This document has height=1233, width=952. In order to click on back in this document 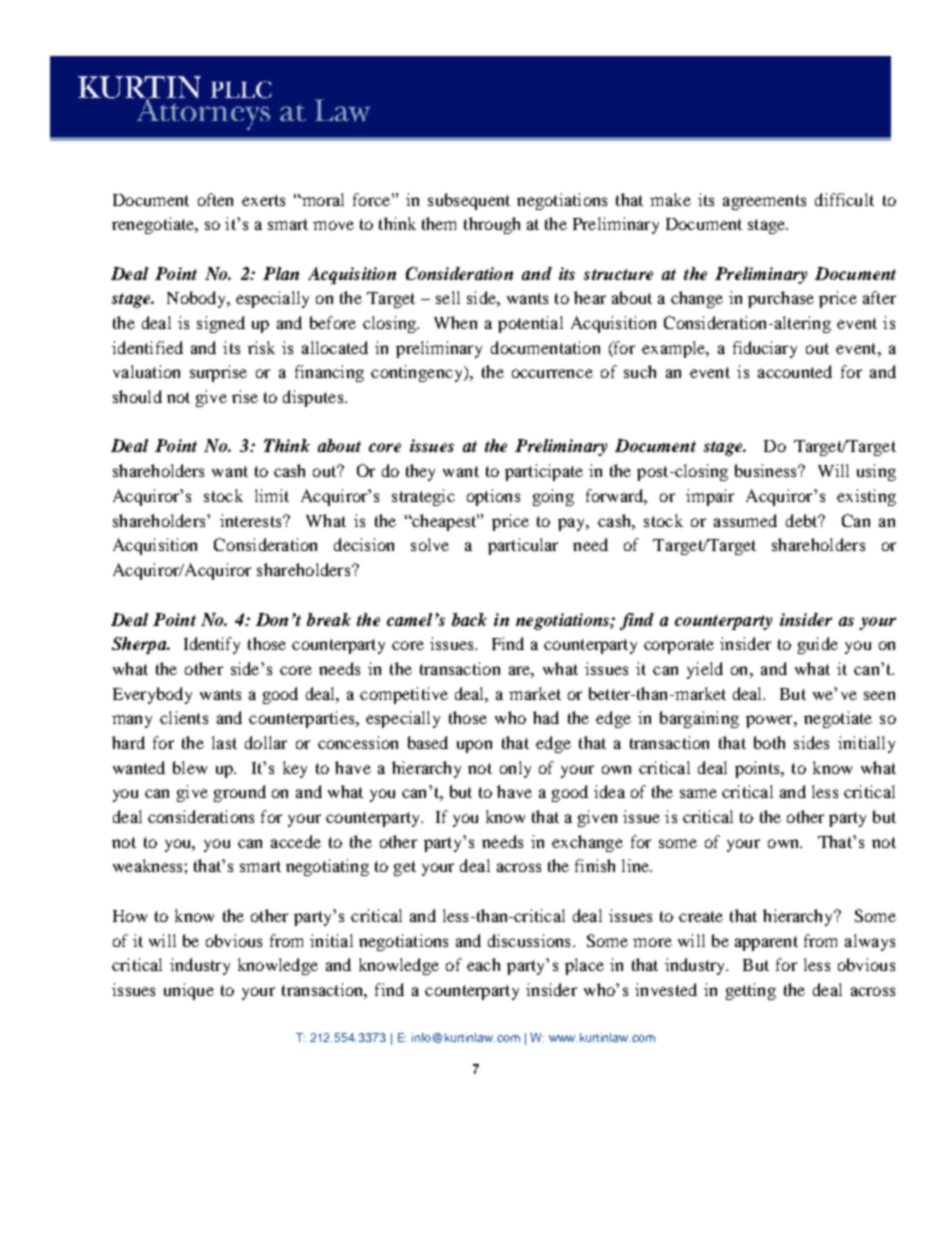, I will do `click(469, 619)`.
